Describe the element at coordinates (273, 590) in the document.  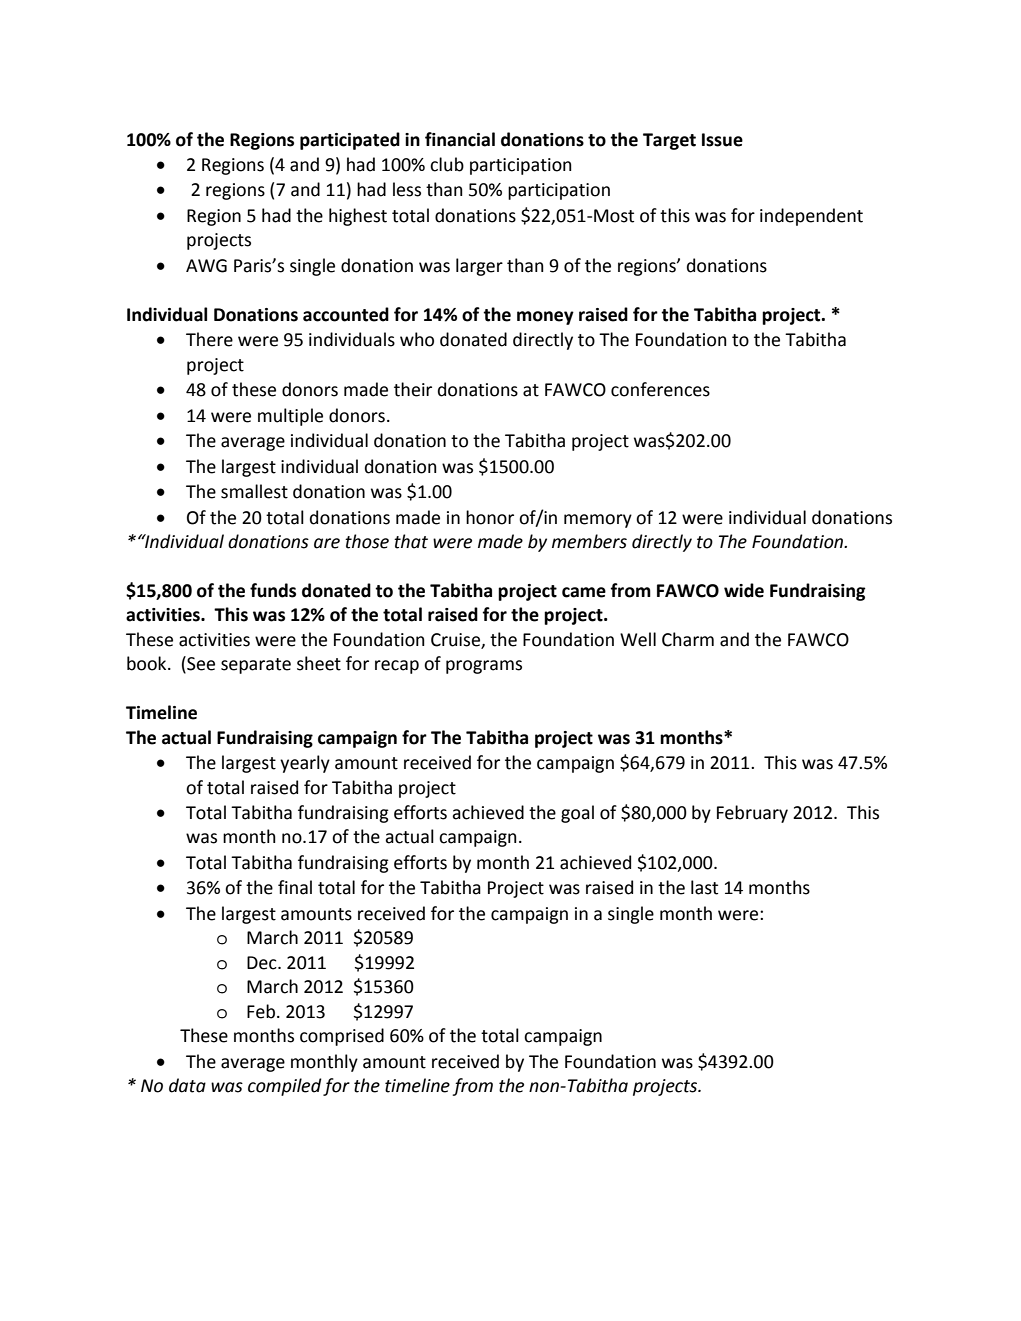
I see `funds` at that location.
